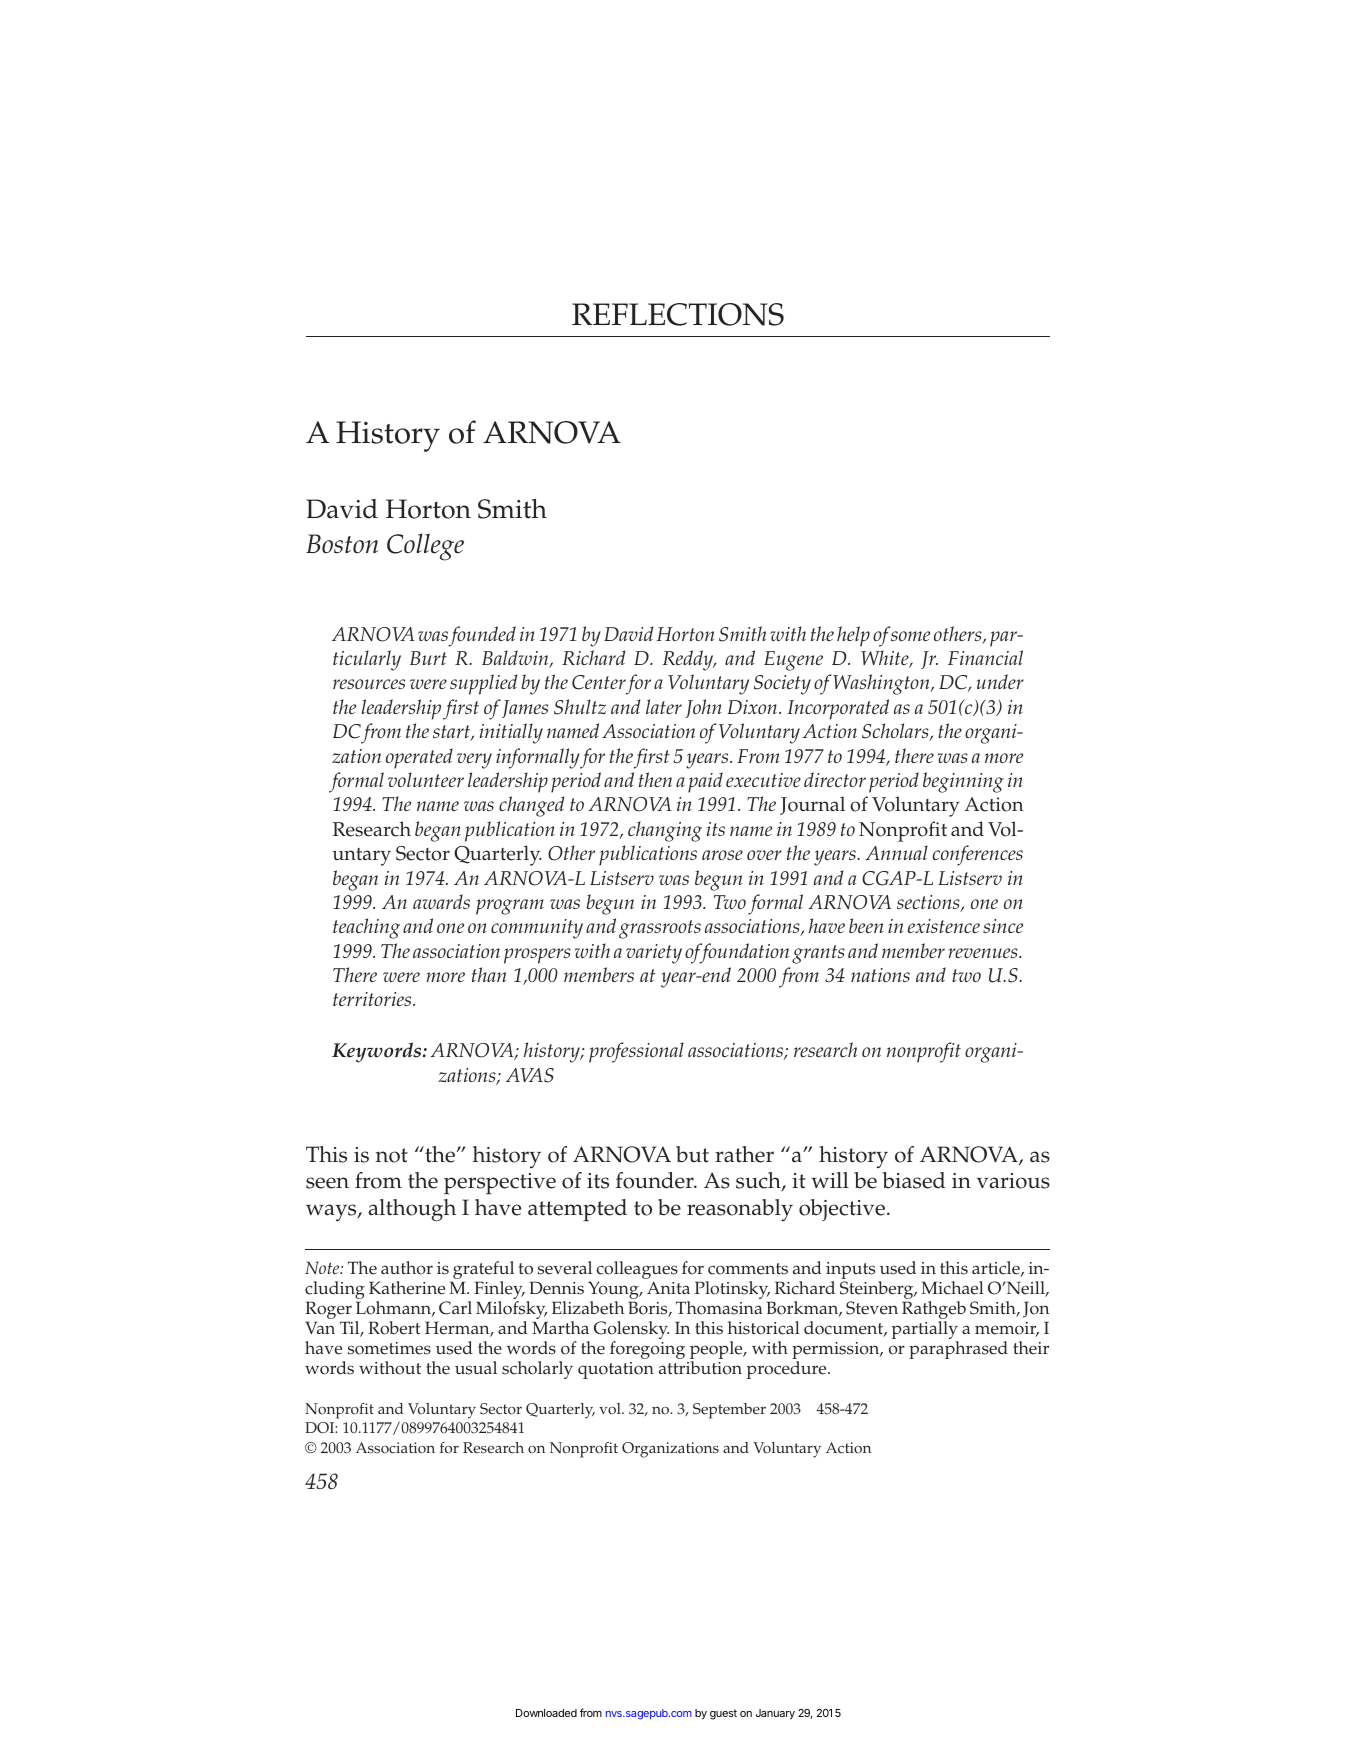  What do you see at coordinates (723, 1714) in the document?
I see `guest` at bounding box center [723, 1714].
